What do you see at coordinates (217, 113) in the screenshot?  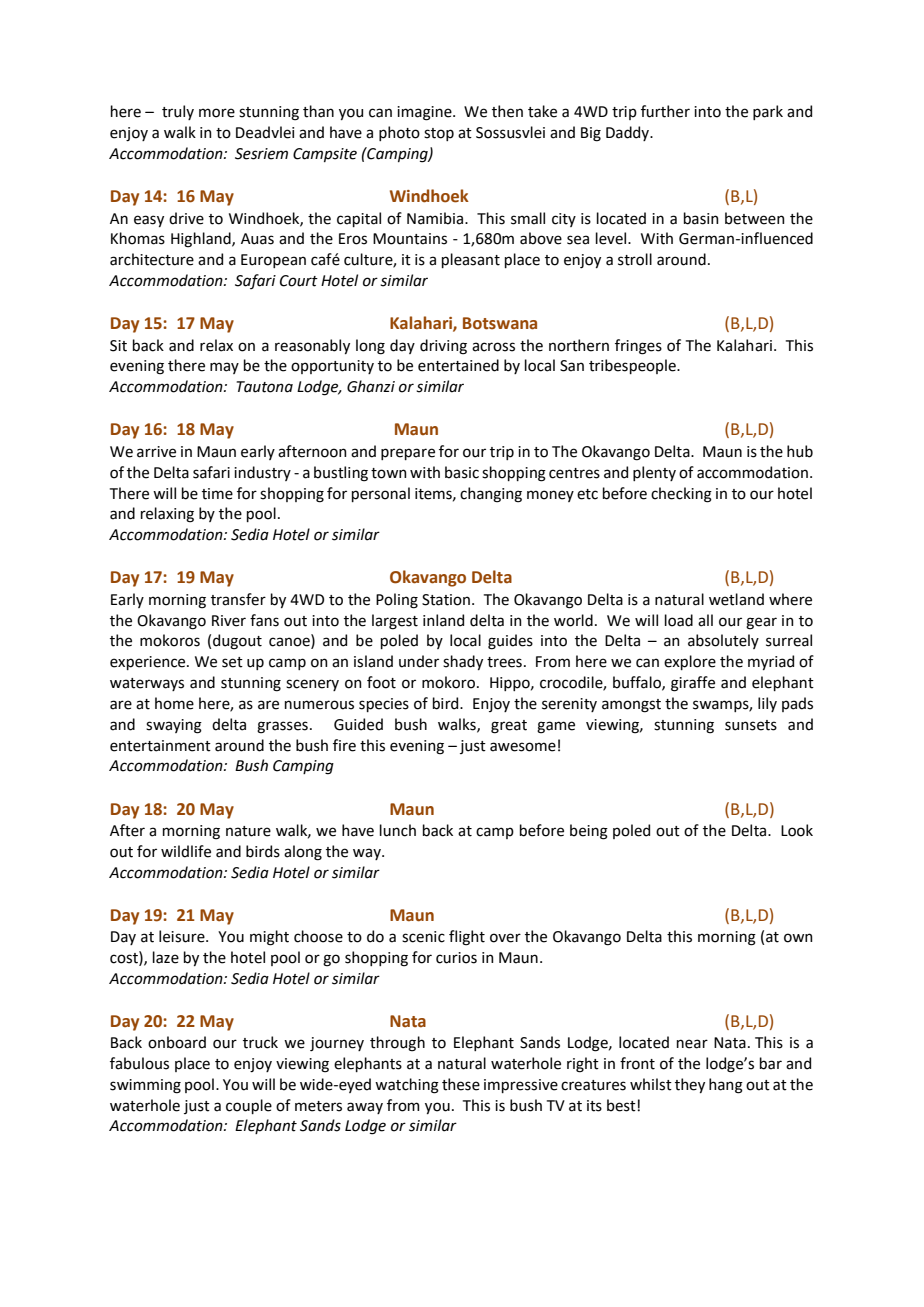 I see `more` at bounding box center [217, 113].
